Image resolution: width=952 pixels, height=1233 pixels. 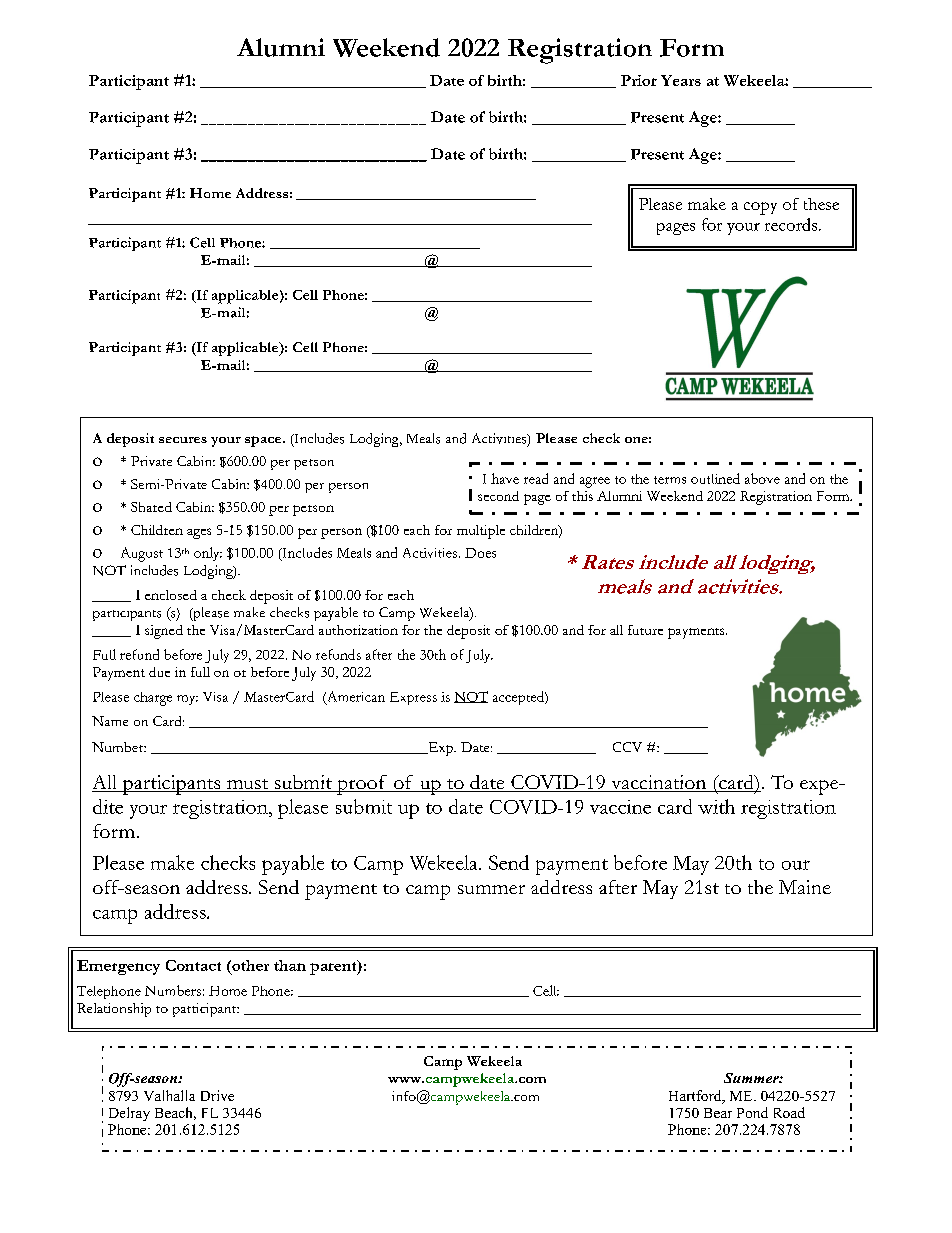 What do you see at coordinates (639, 80) in the image?
I see `Prior` at bounding box center [639, 80].
